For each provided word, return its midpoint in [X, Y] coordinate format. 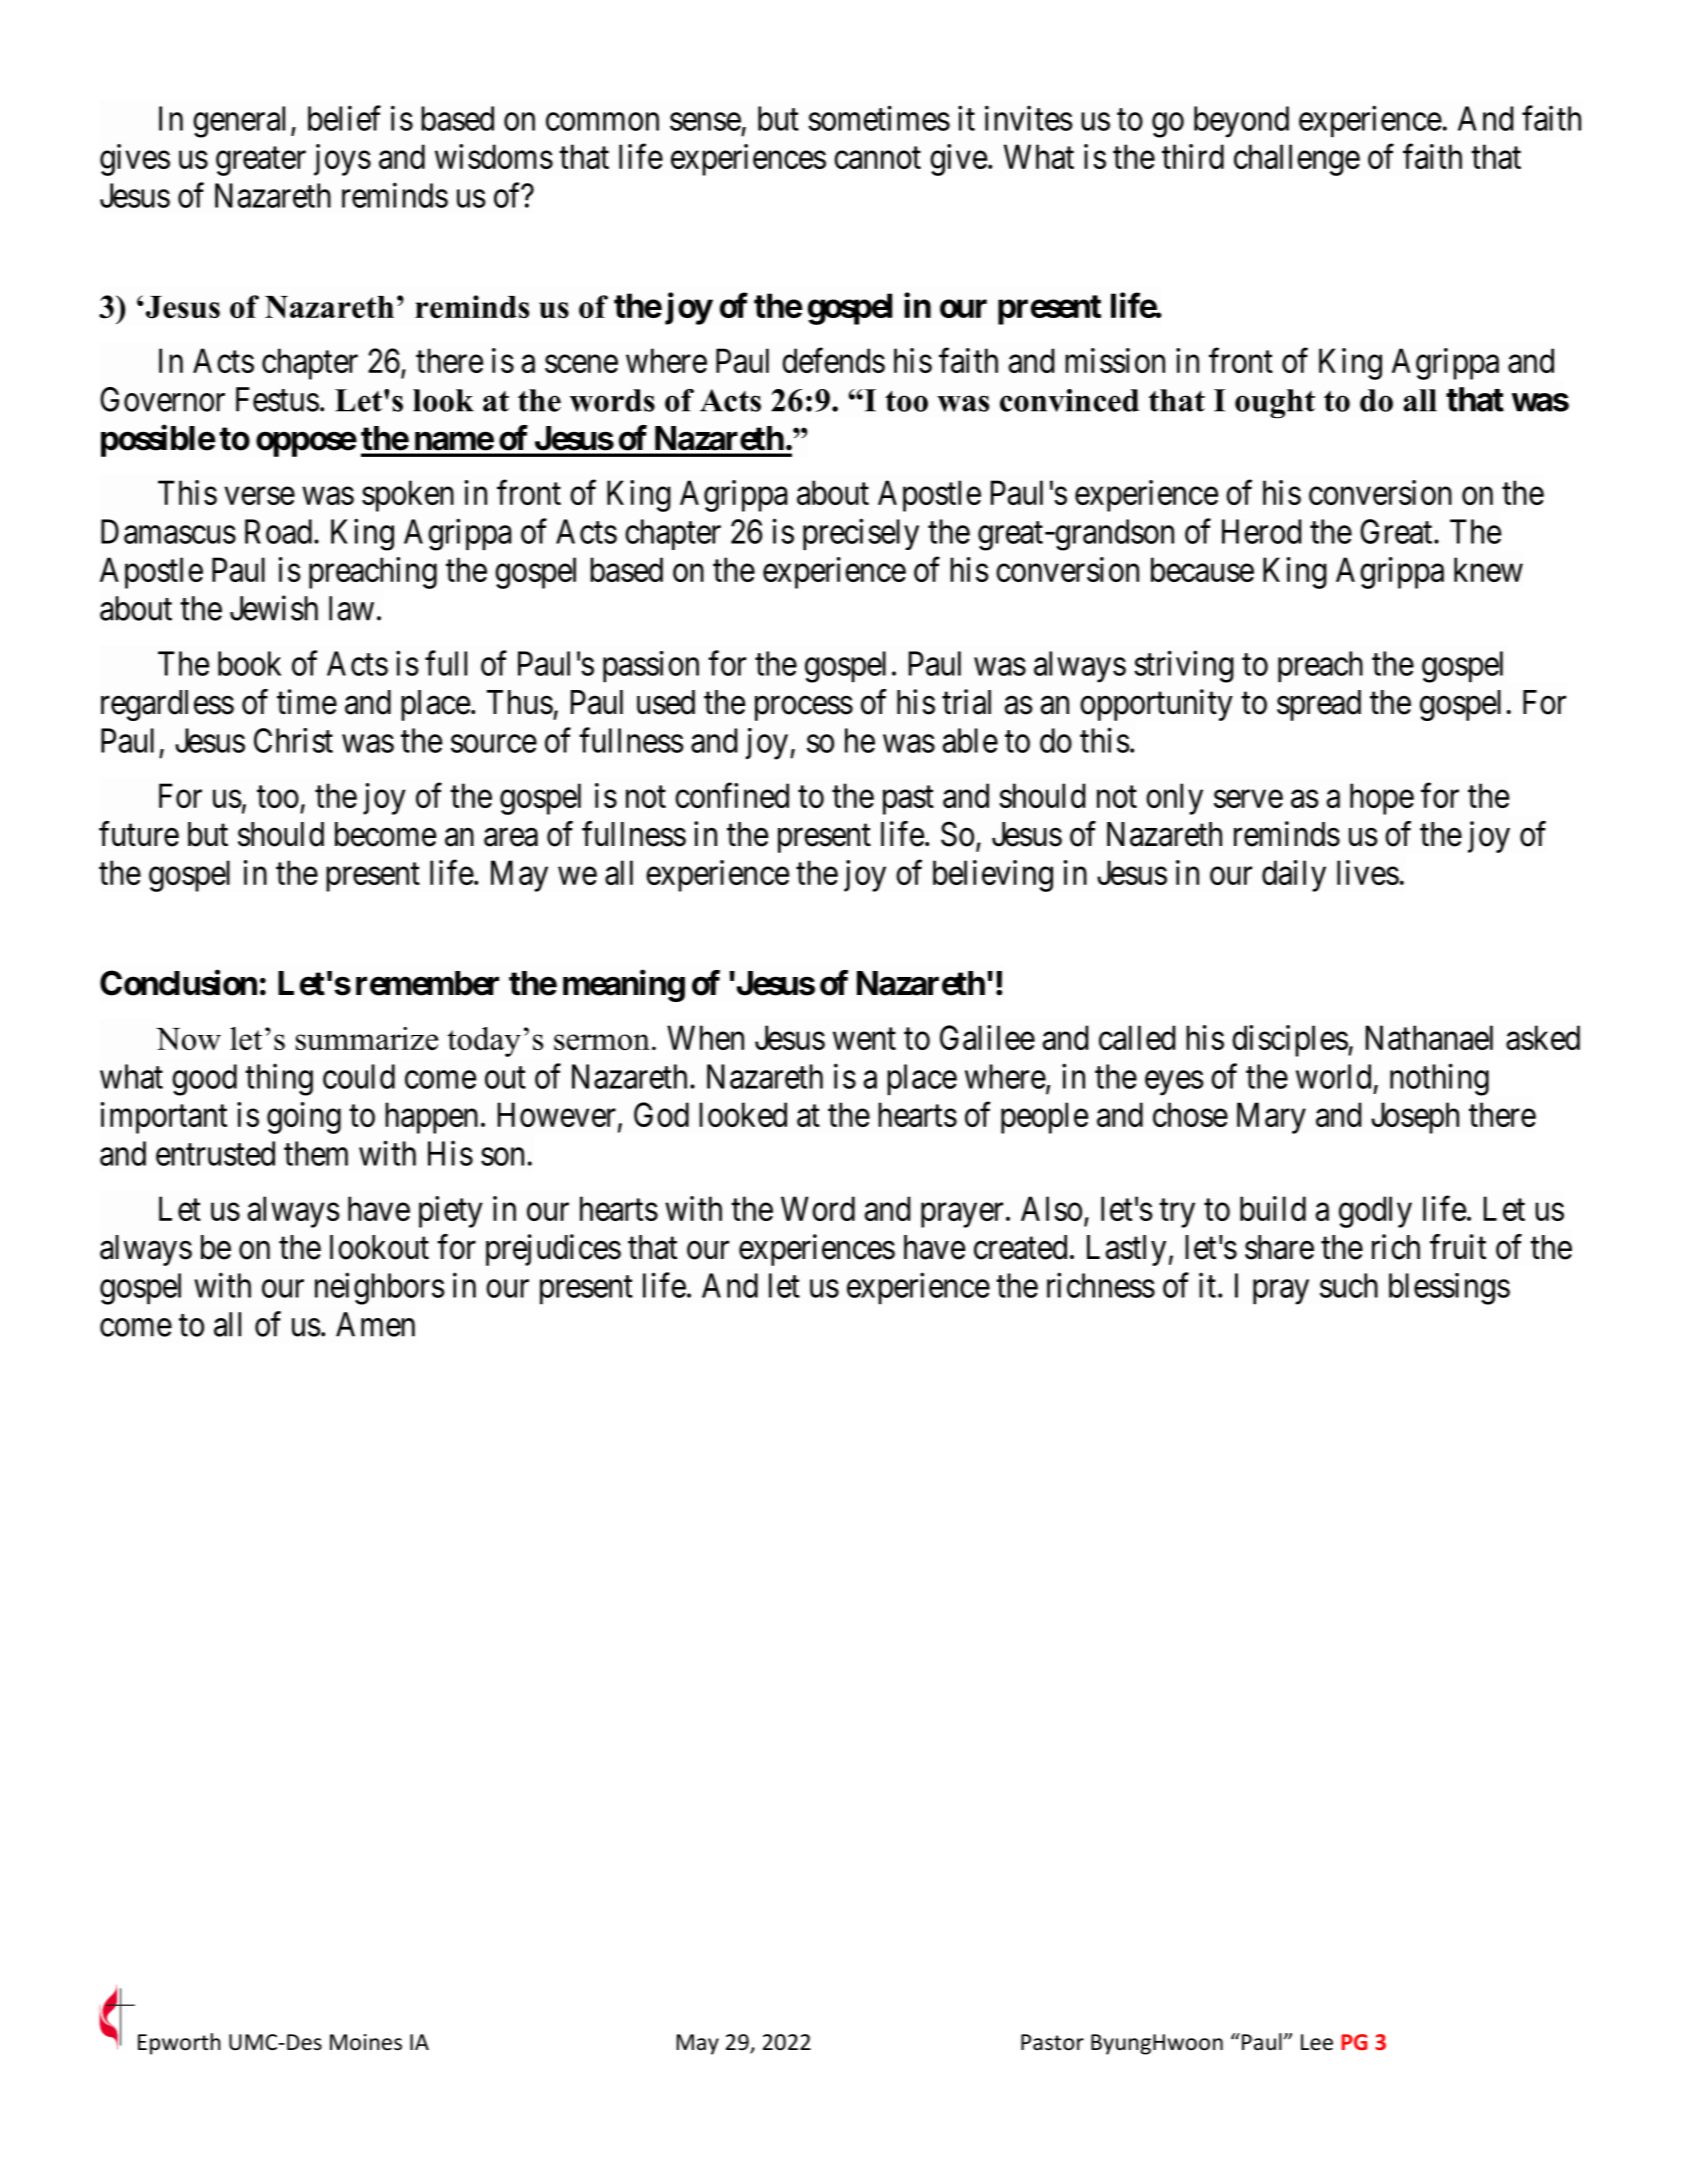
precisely [861, 534]
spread [1319, 705]
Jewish [274, 608]
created [1020, 1247]
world [1333, 1076]
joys [342, 160]
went [864, 1039]
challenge [1297, 160]
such [1349, 1285]
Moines [366, 2042]
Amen [375, 1324]
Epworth [179, 2044]
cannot [877, 158]
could [359, 1076]
